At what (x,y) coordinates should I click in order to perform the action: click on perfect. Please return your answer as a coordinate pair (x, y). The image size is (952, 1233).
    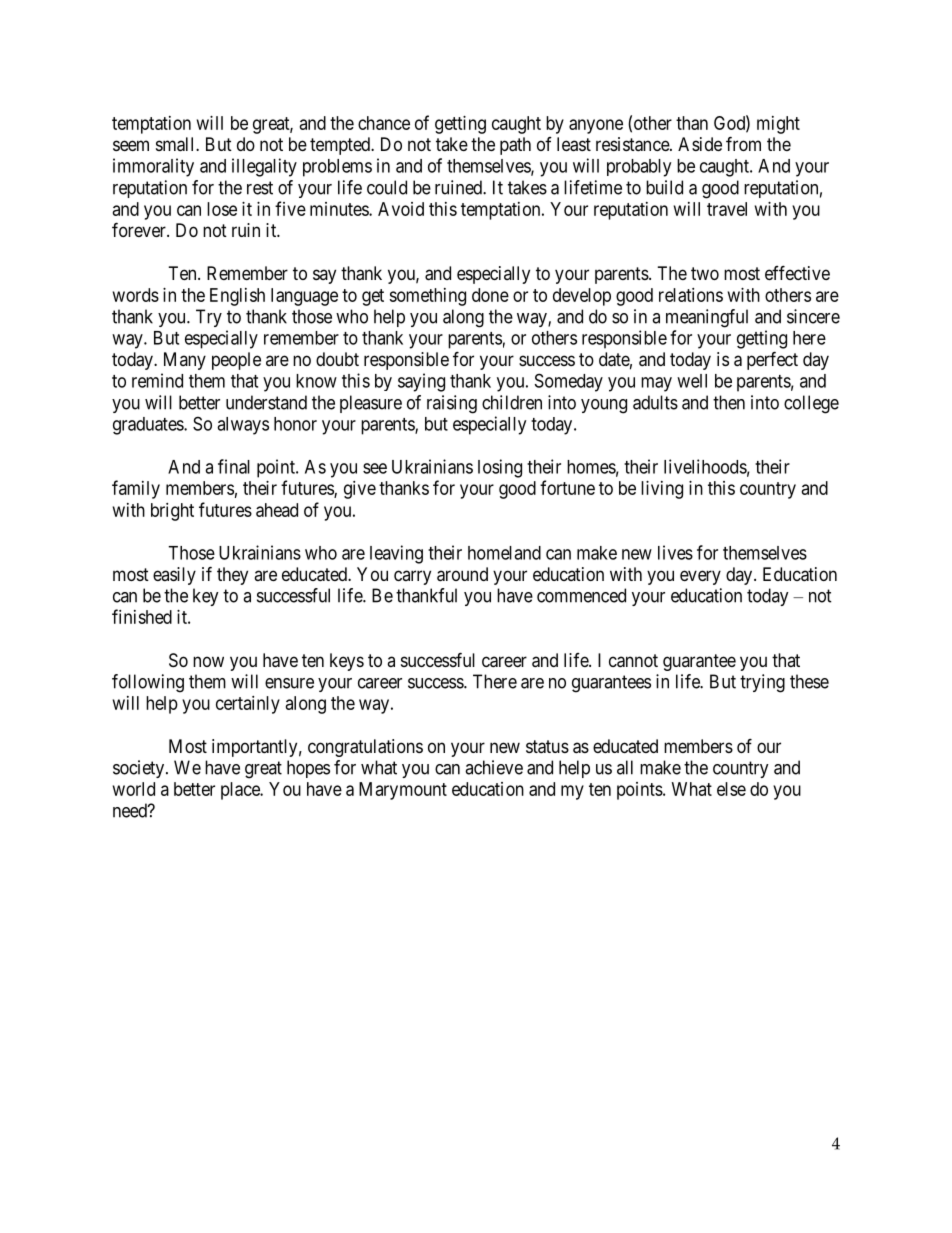
    Looking at the image, I should click on (772, 360).
